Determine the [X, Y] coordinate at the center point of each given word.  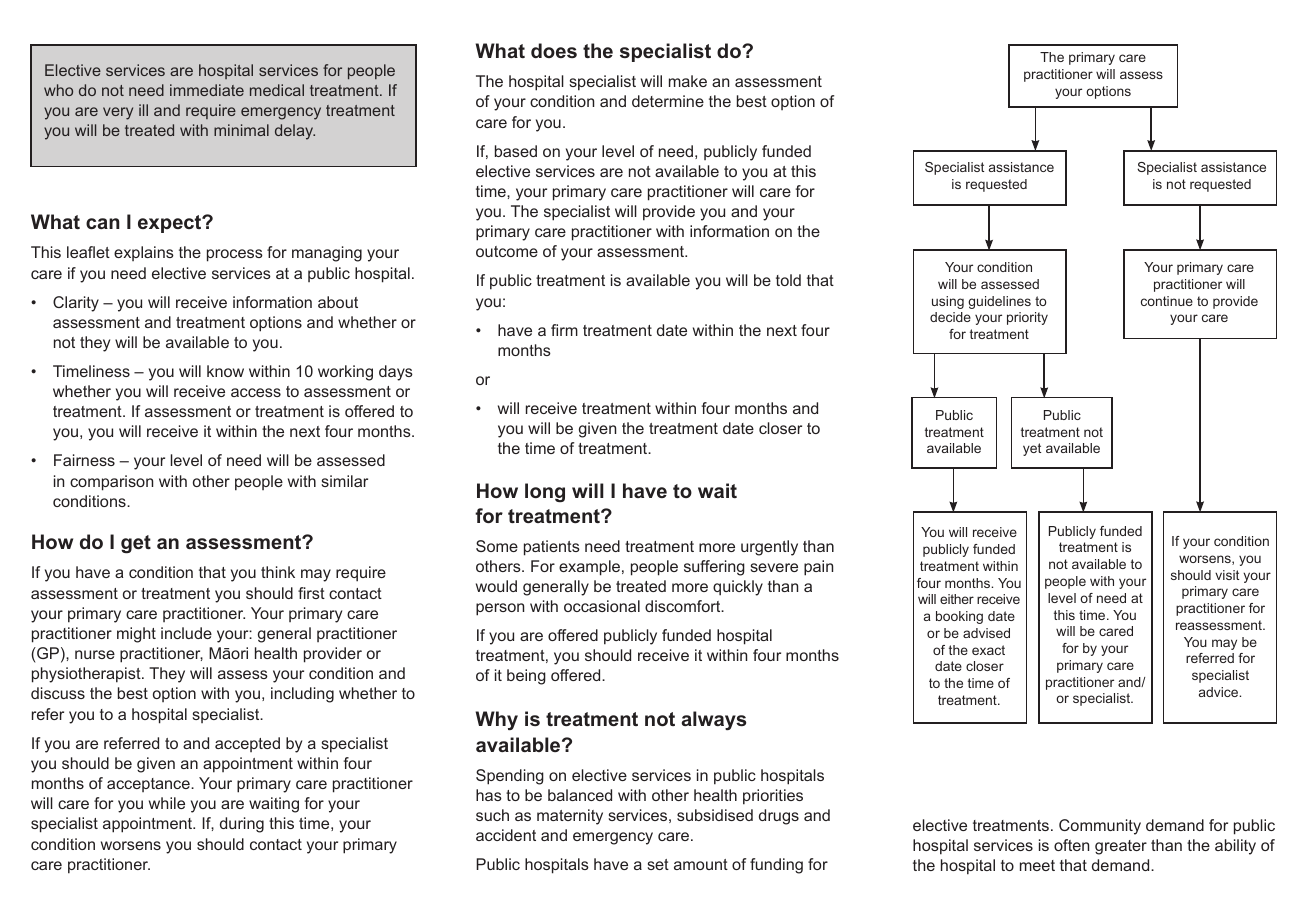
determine [668, 101]
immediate [207, 90]
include [186, 633]
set [658, 864]
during [242, 825]
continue [1167, 301]
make [688, 81]
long [545, 492]
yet [1032, 449]
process [235, 255]
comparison [111, 483]
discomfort [684, 606]
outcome [507, 251]
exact [988, 650]
